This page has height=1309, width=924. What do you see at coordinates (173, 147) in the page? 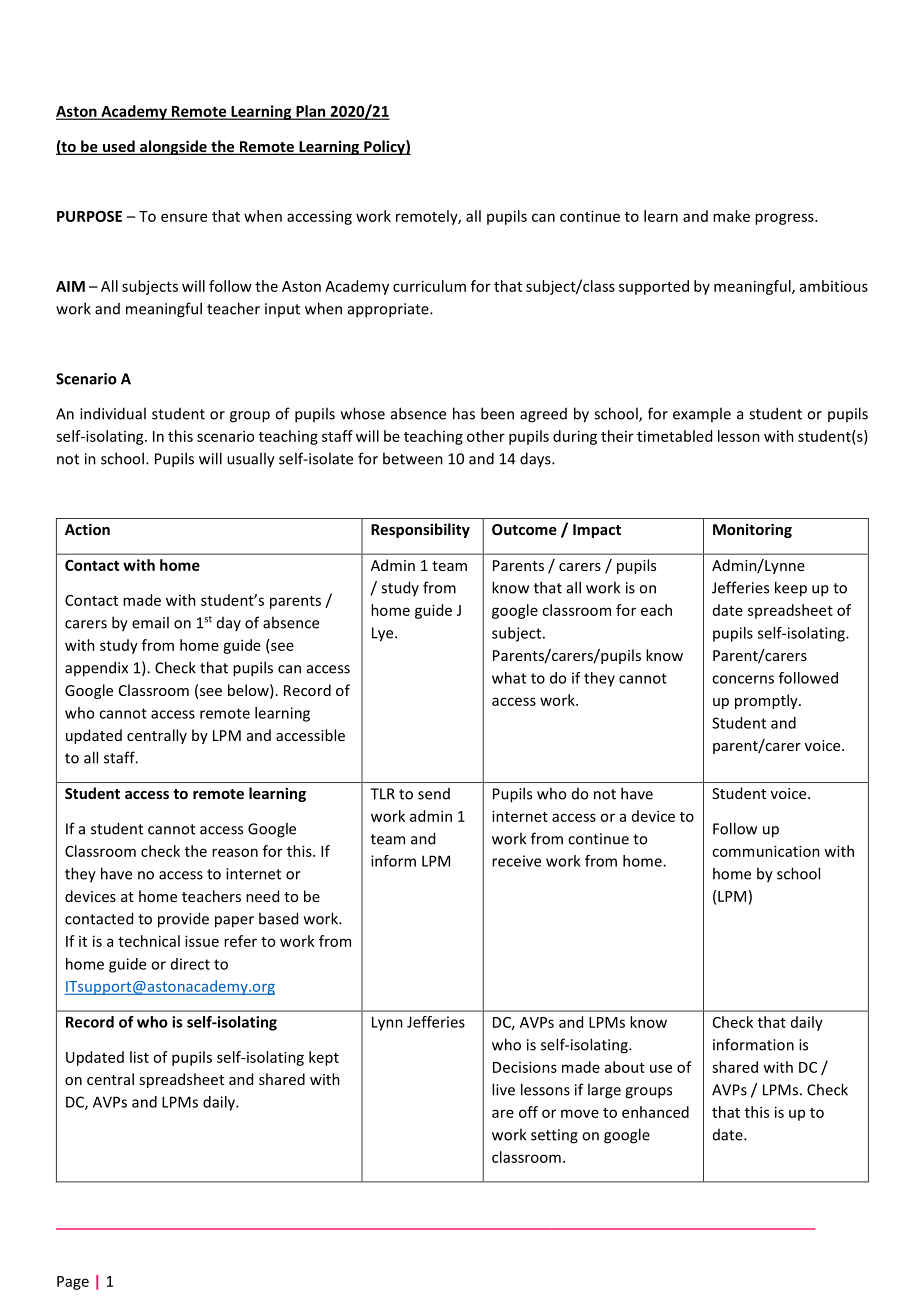
I see `alongside` at bounding box center [173, 147].
